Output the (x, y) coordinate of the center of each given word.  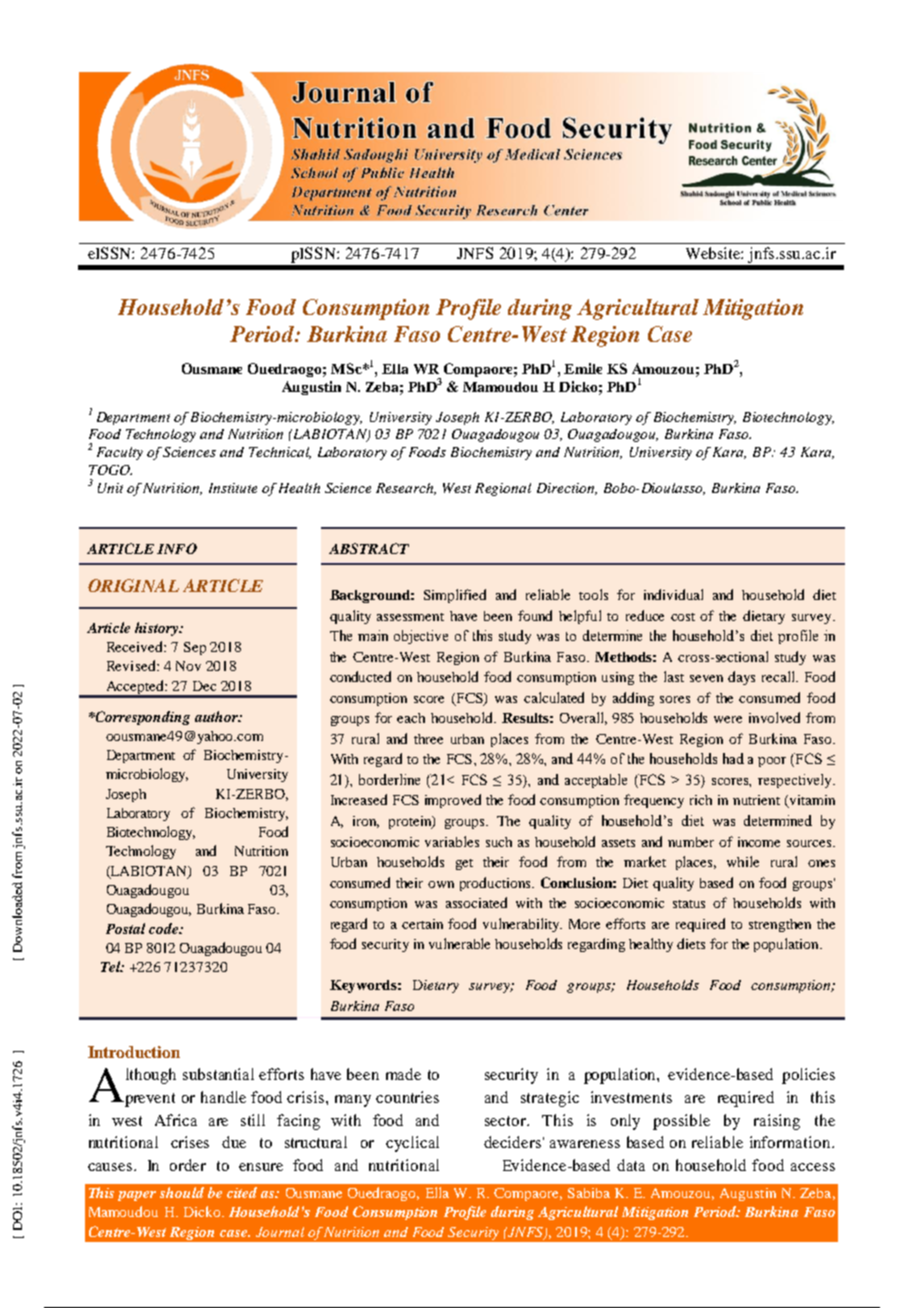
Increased (359, 799)
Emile (583, 368)
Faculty (120, 453)
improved (453, 801)
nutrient (756, 800)
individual (673, 594)
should (182, 1192)
